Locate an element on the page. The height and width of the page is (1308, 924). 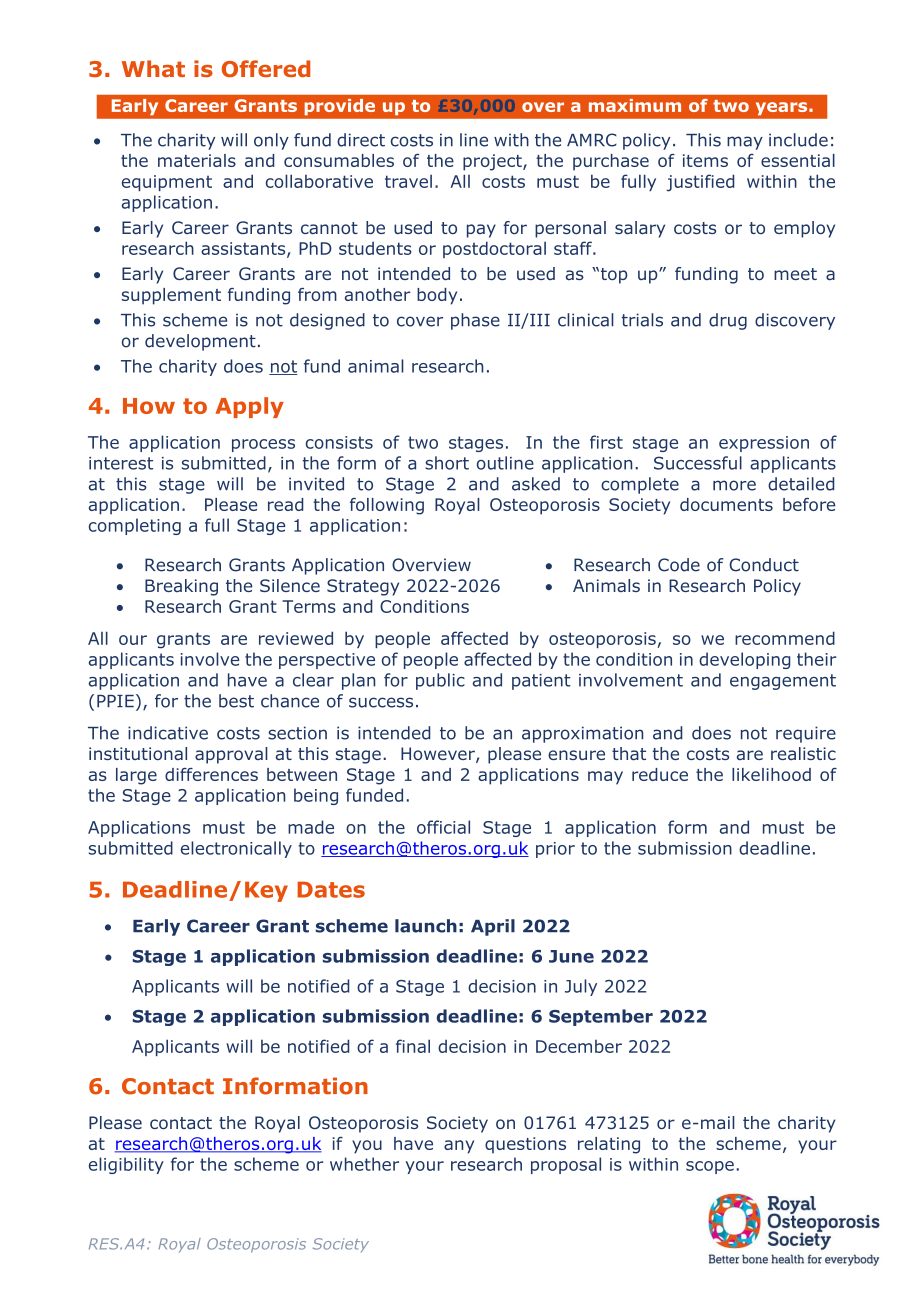
Breaking is located at coordinates (181, 587).
